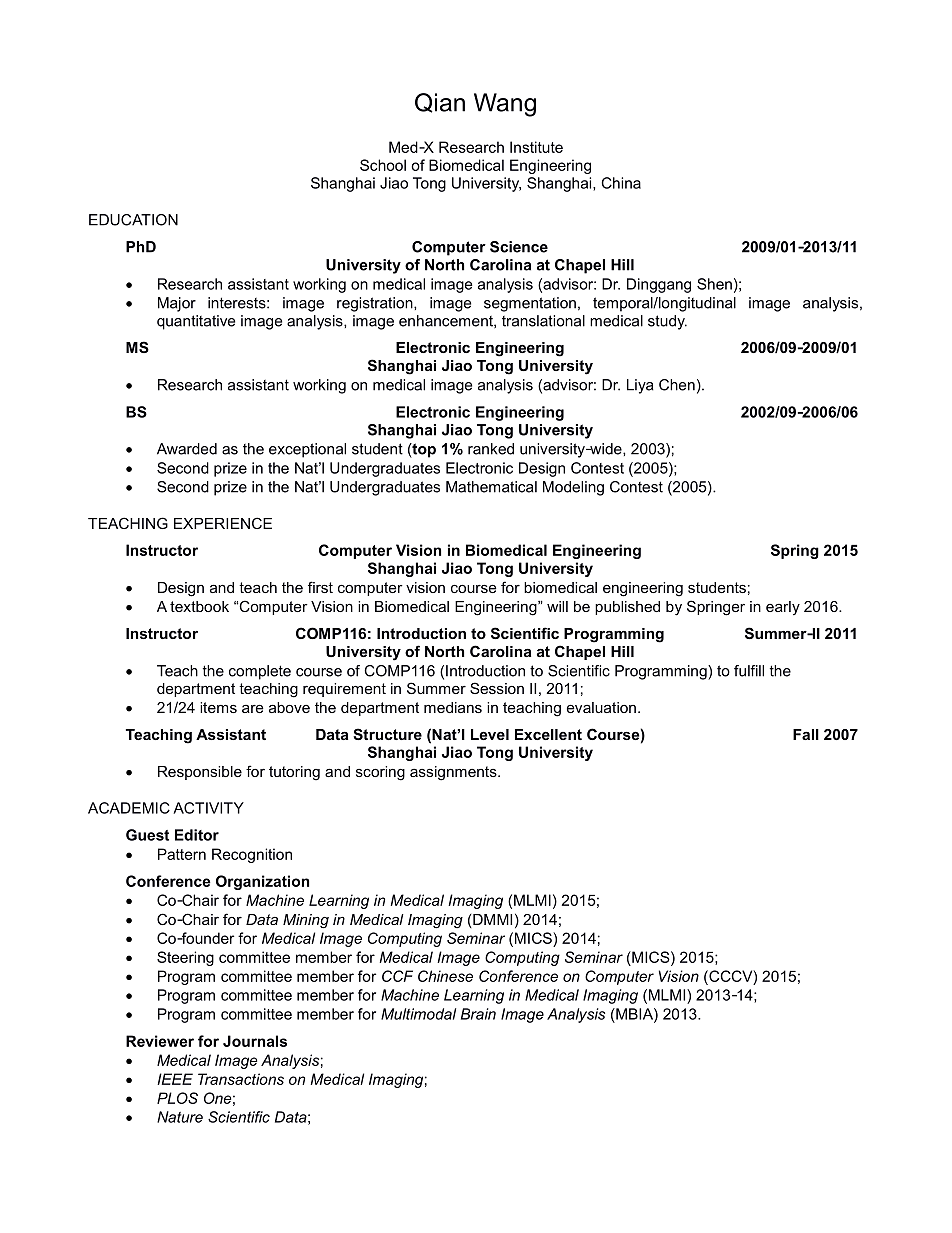 The width and height of the page is (952, 1233). I want to click on China, so click(621, 183).
